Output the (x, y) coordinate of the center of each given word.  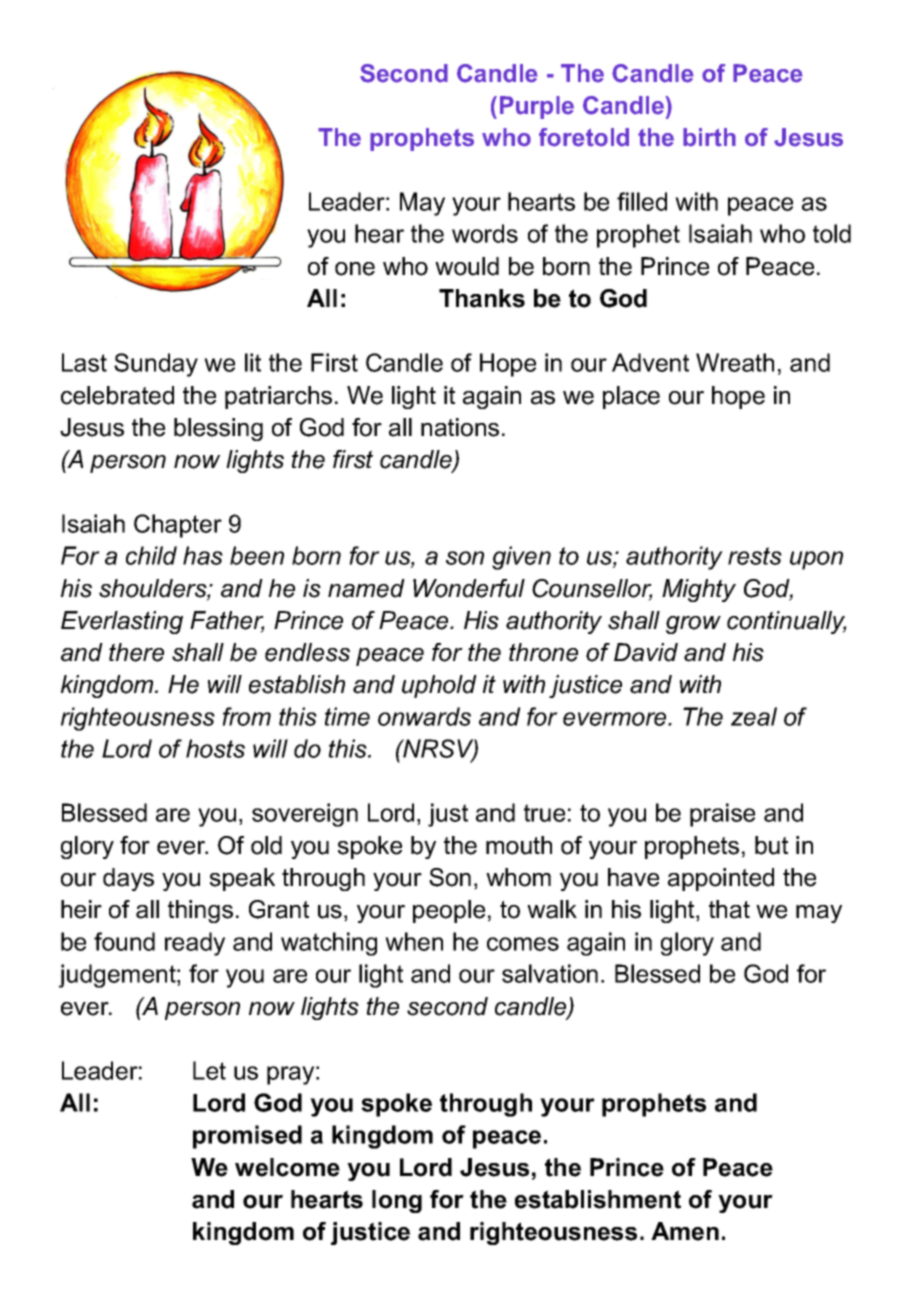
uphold (439, 686)
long (397, 1201)
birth (709, 137)
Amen (685, 1231)
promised (247, 1137)
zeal (754, 716)
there (136, 652)
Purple (537, 107)
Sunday (156, 365)
